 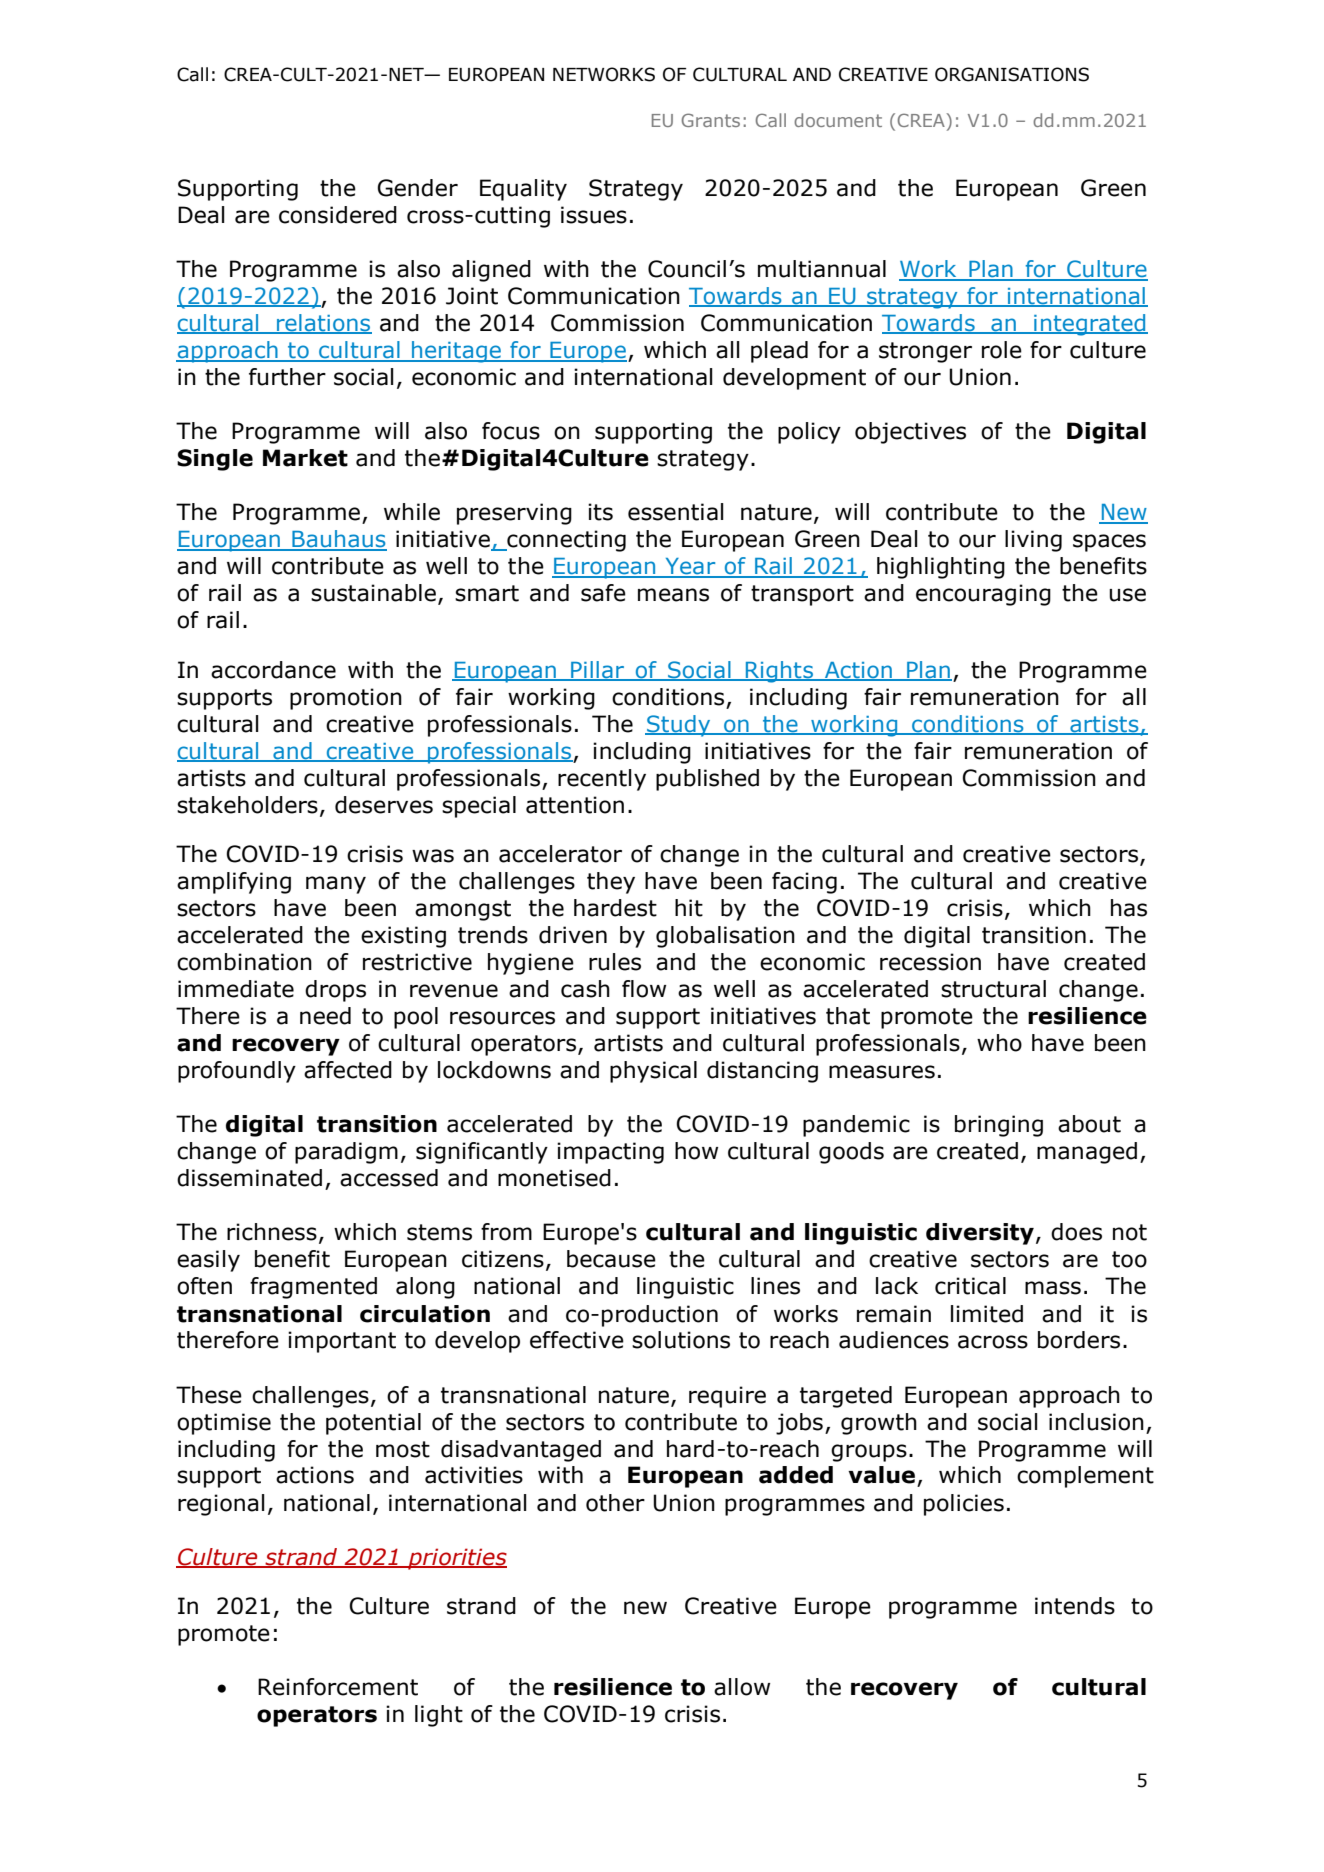 I want to click on limited, so click(x=987, y=1314).
